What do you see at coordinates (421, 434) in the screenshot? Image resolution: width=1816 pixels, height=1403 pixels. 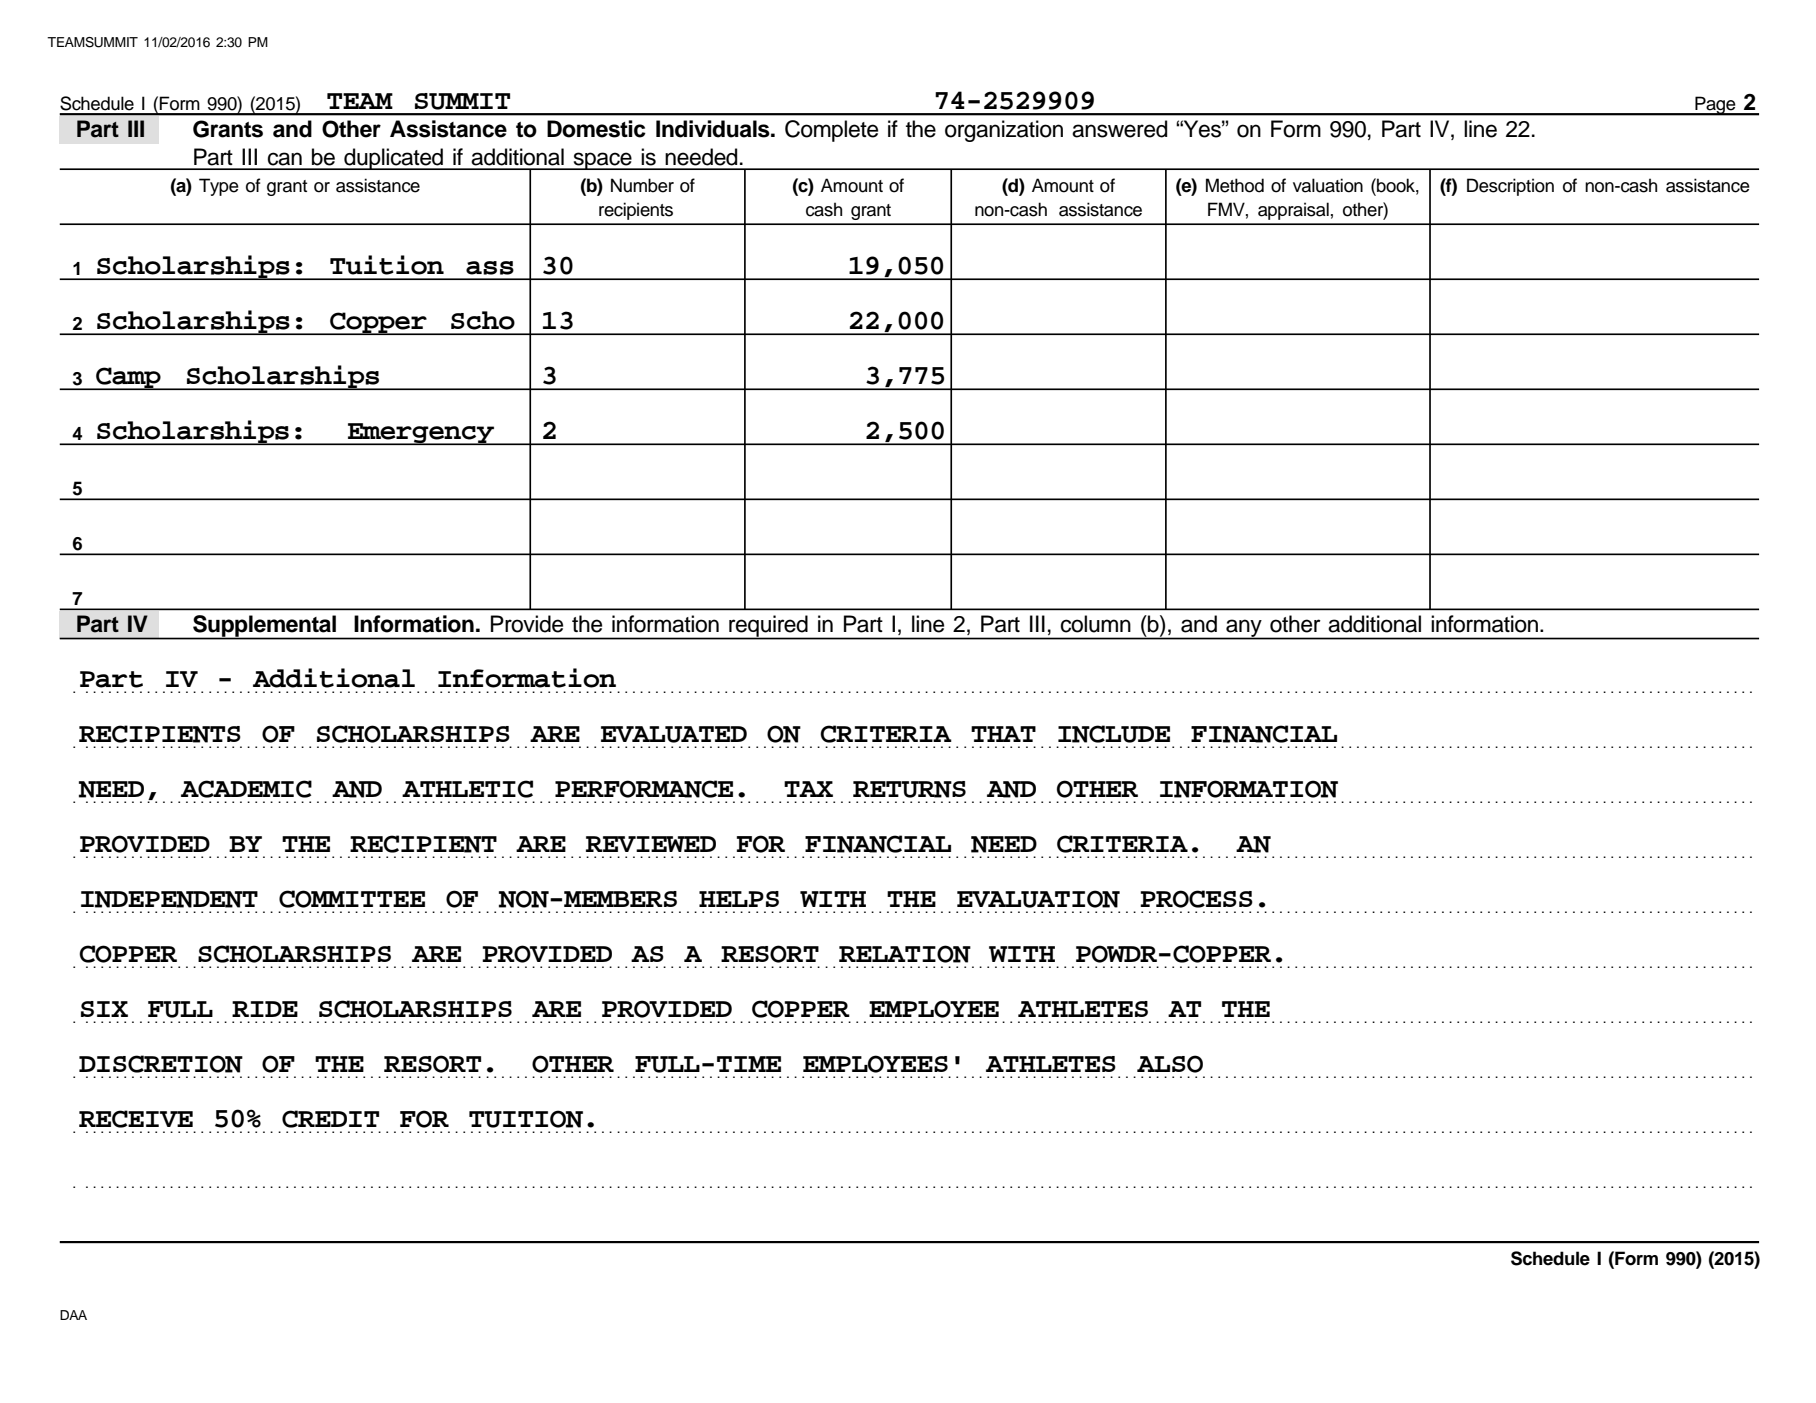 I see `Emergency` at bounding box center [421, 434].
